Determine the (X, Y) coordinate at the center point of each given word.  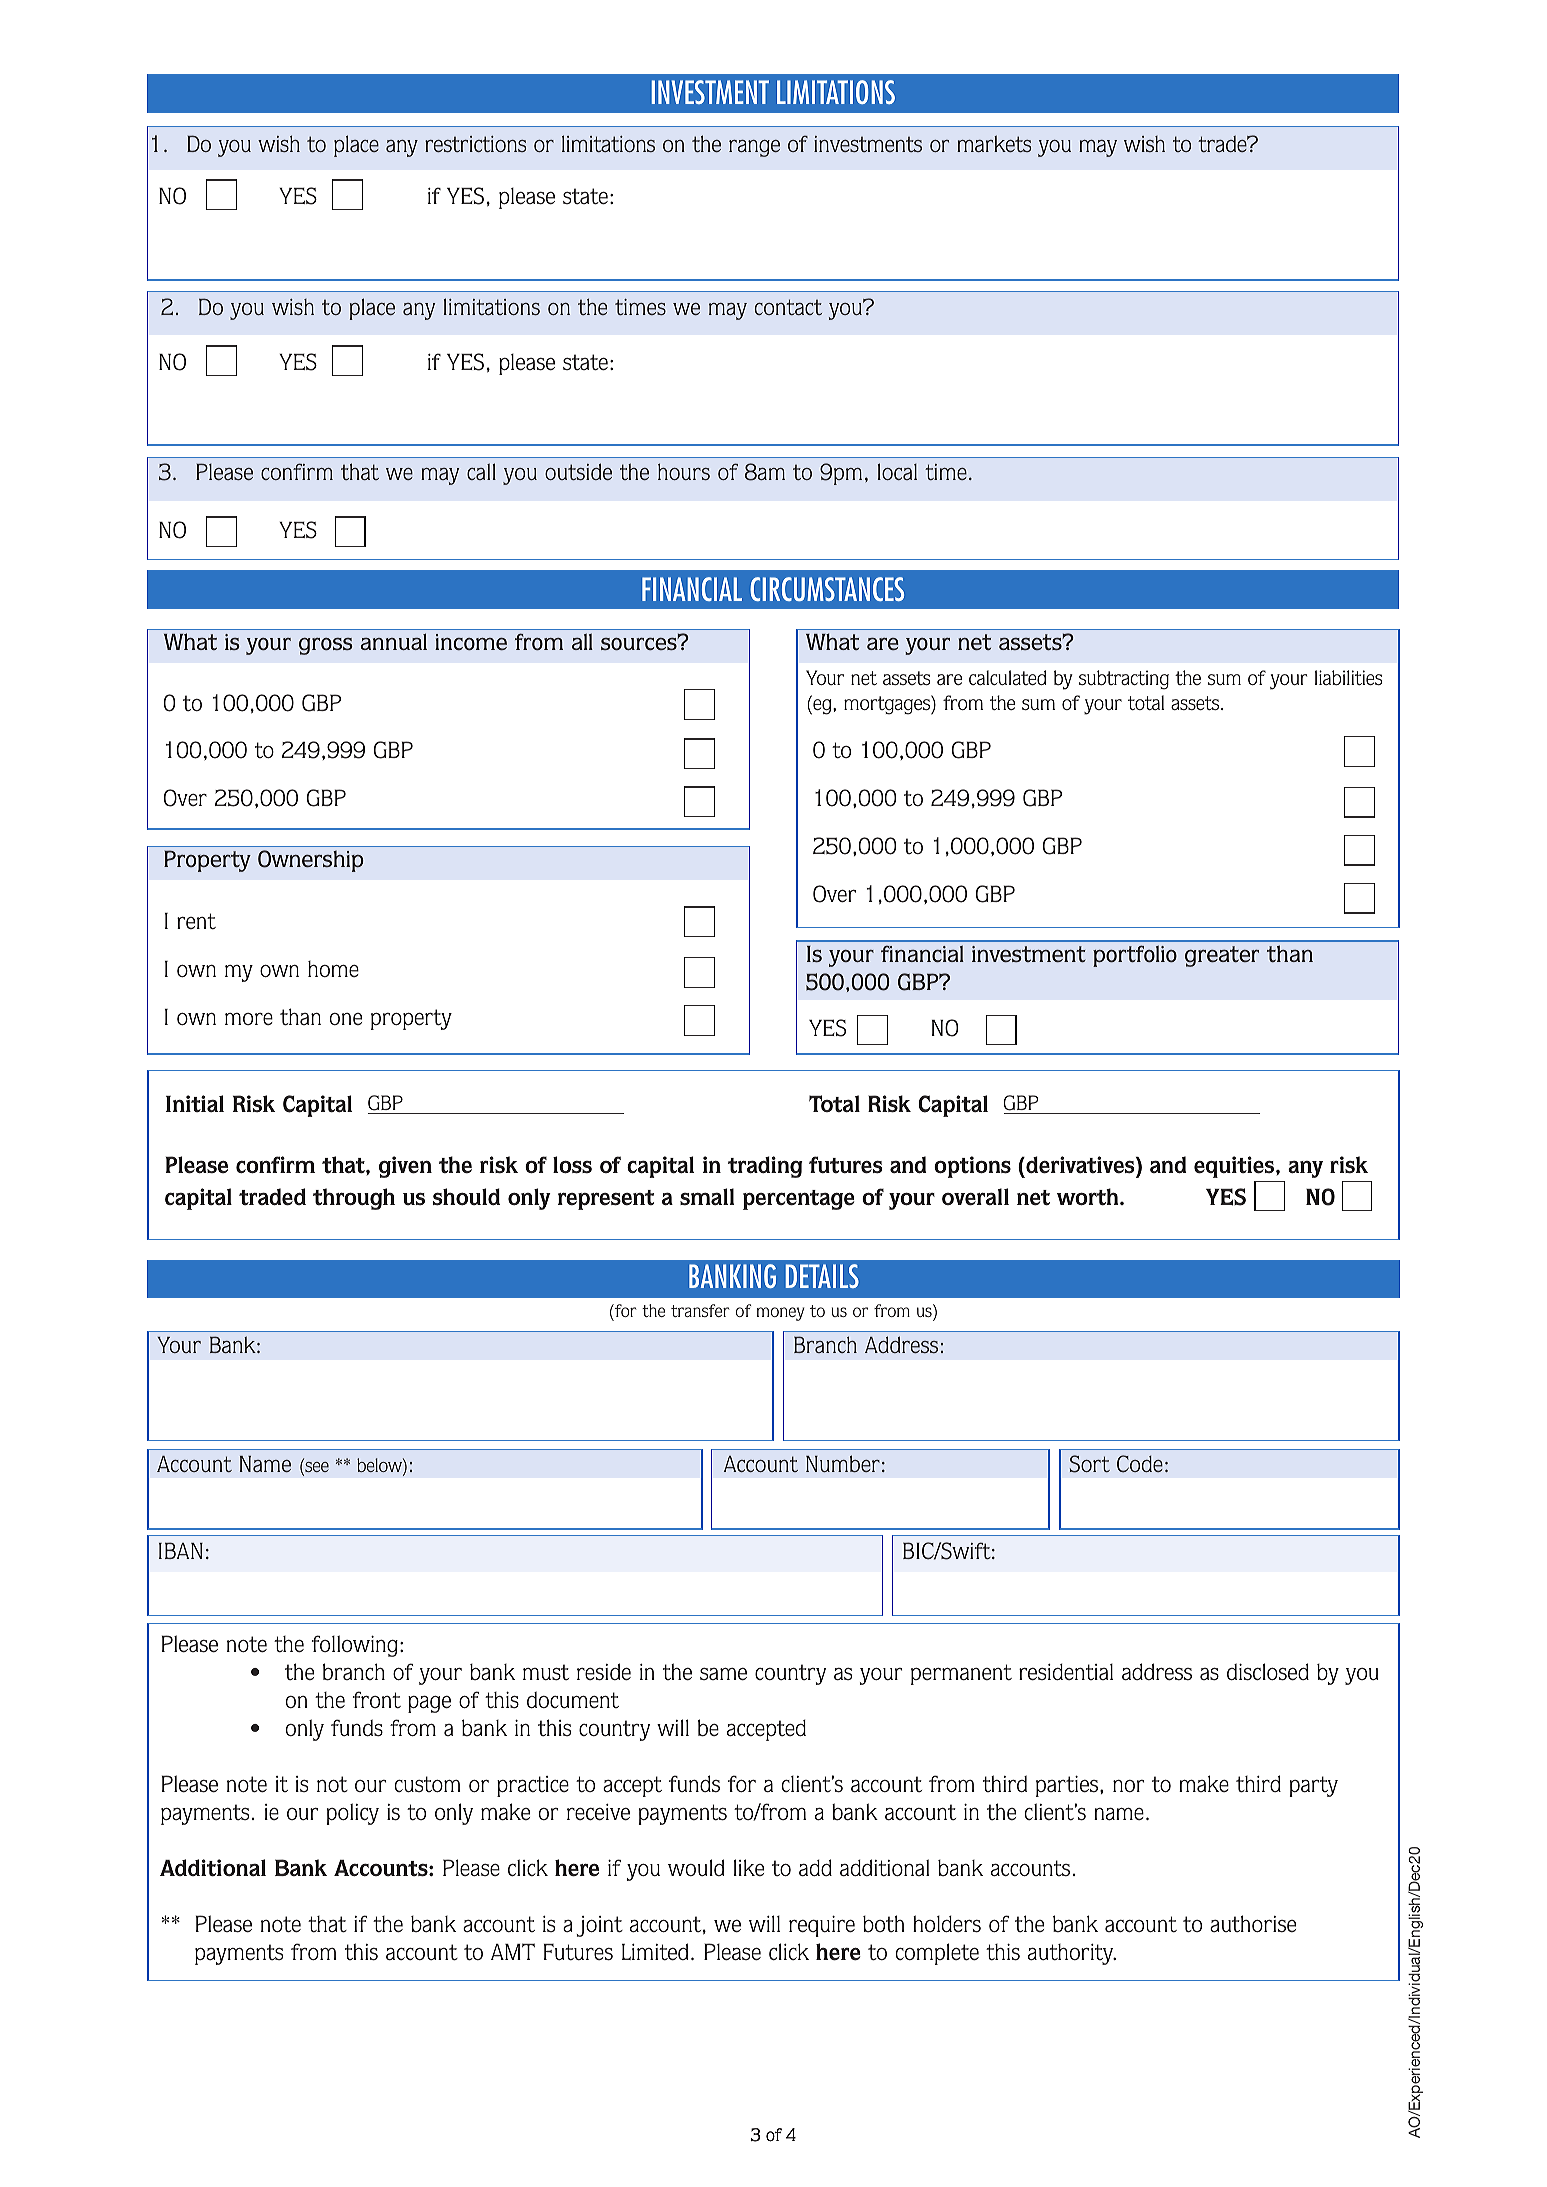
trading (765, 1167)
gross (326, 646)
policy (352, 1814)
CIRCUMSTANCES (827, 589)
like (748, 1867)
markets (994, 143)
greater (1222, 956)
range (754, 148)
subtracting (1124, 680)
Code (1140, 1464)
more (249, 1019)
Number (843, 1463)
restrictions (475, 144)
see (316, 1467)
